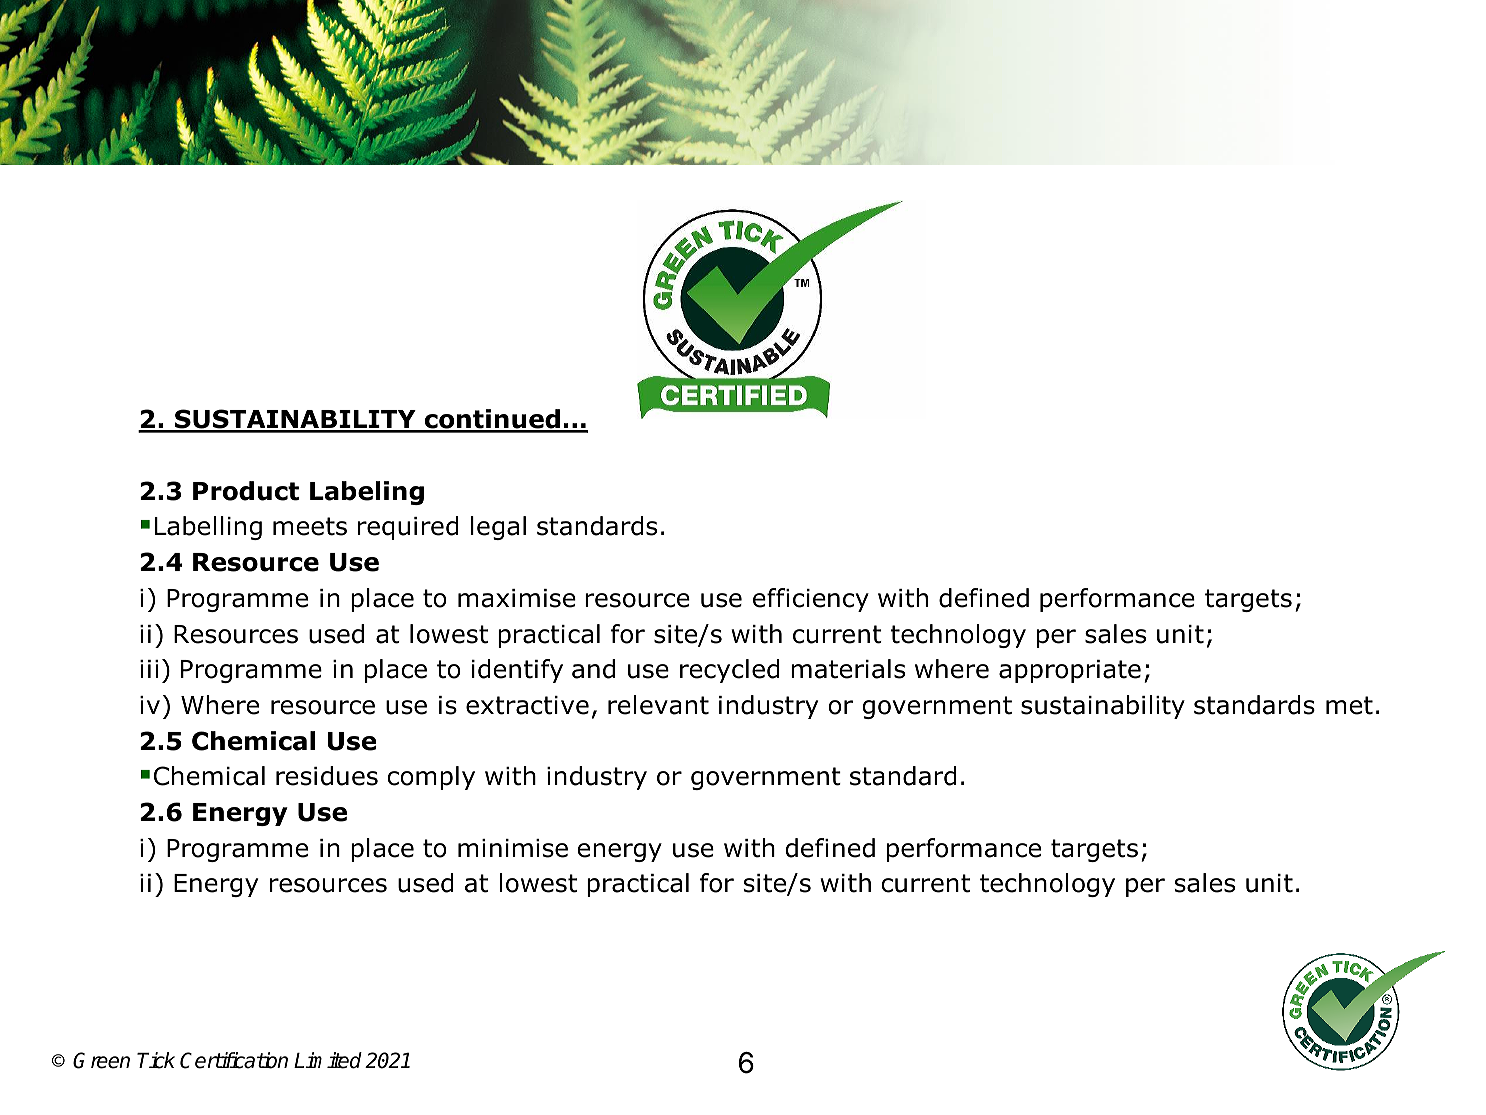 The image size is (1486, 1115). What do you see at coordinates (431, 778) in the image?
I see `comply` at bounding box center [431, 778].
